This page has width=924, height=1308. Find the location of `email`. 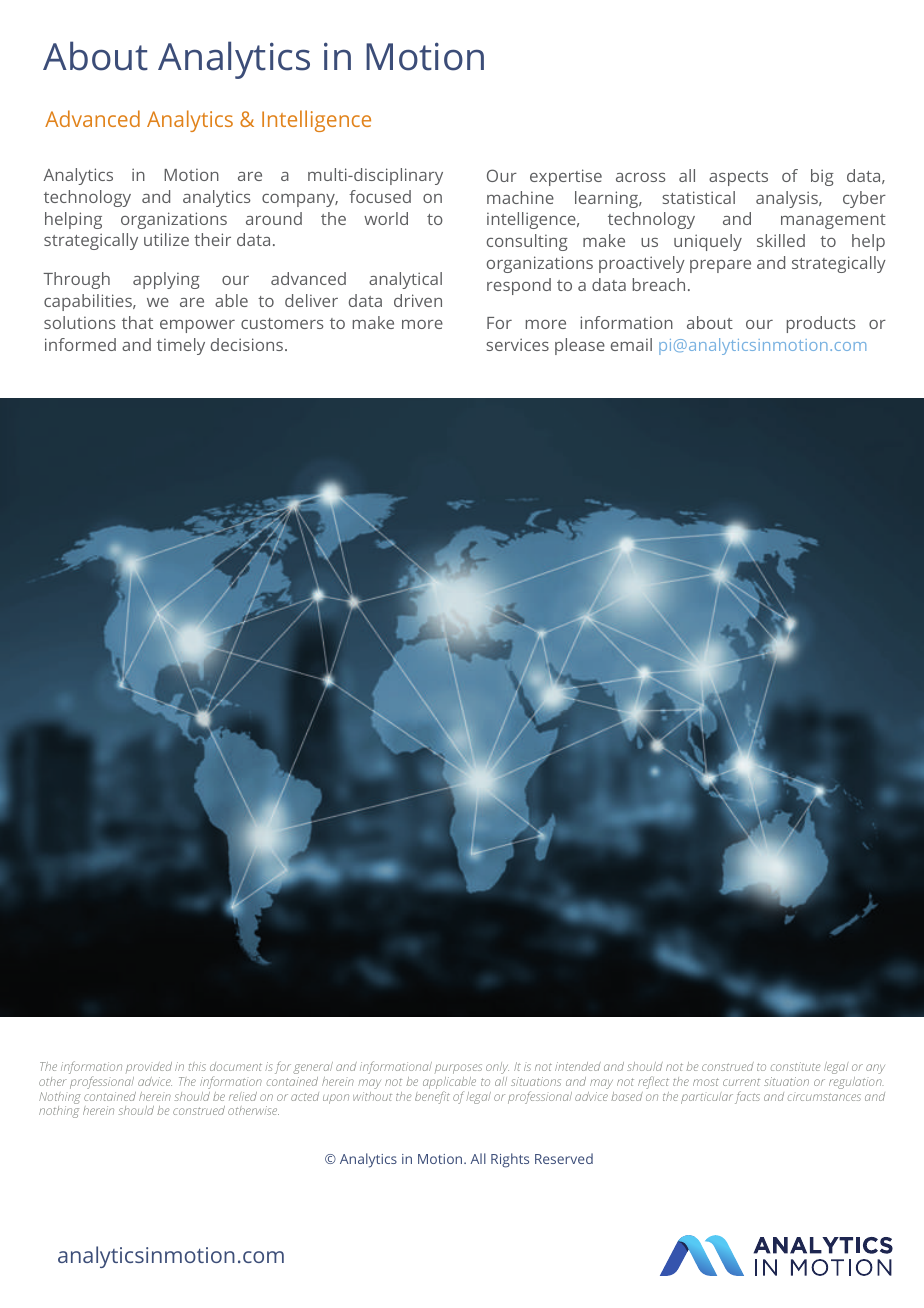

email is located at coordinates (631, 344).
